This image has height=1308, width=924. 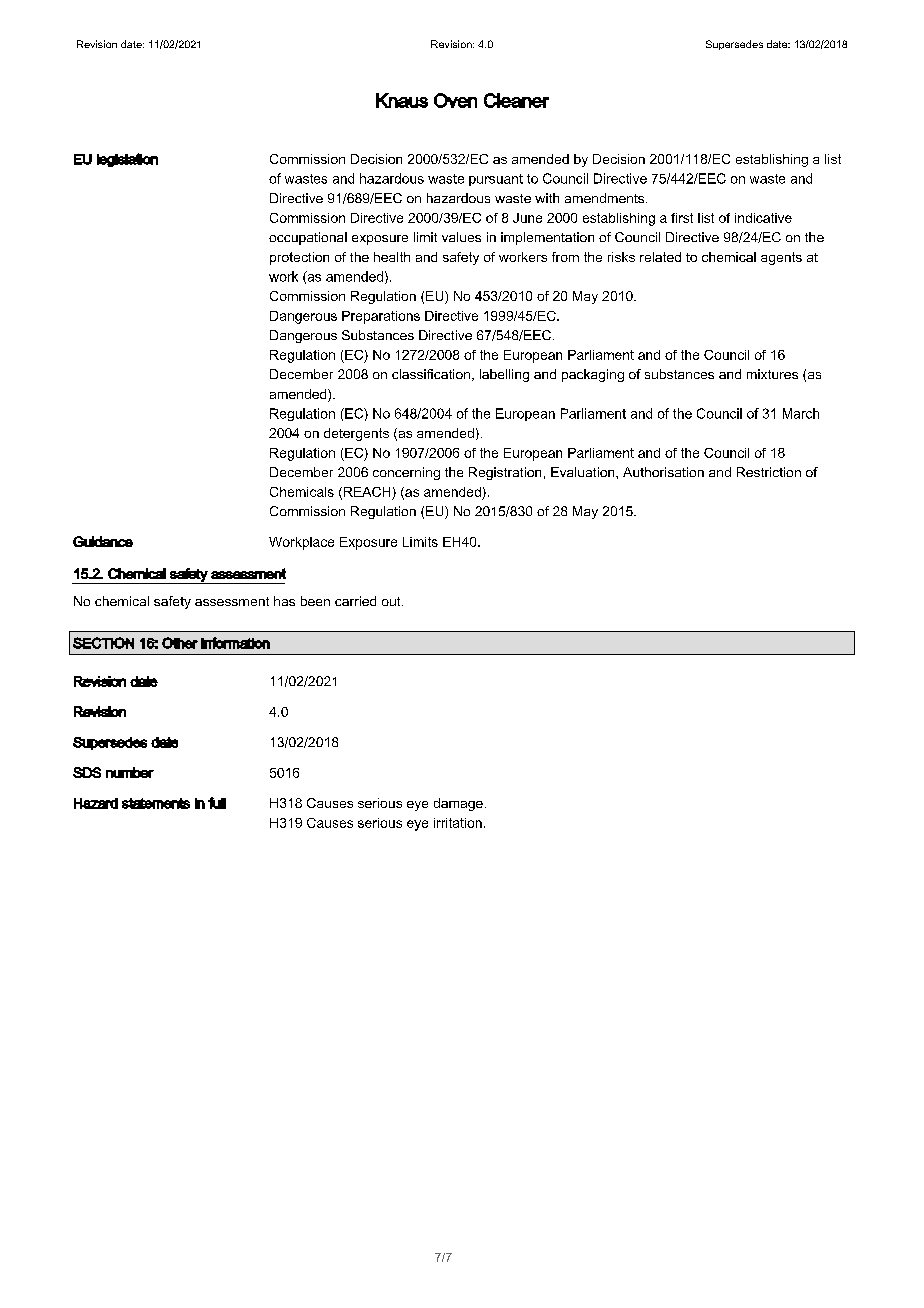 I want to click on classification, so click(x=431, y=374).
